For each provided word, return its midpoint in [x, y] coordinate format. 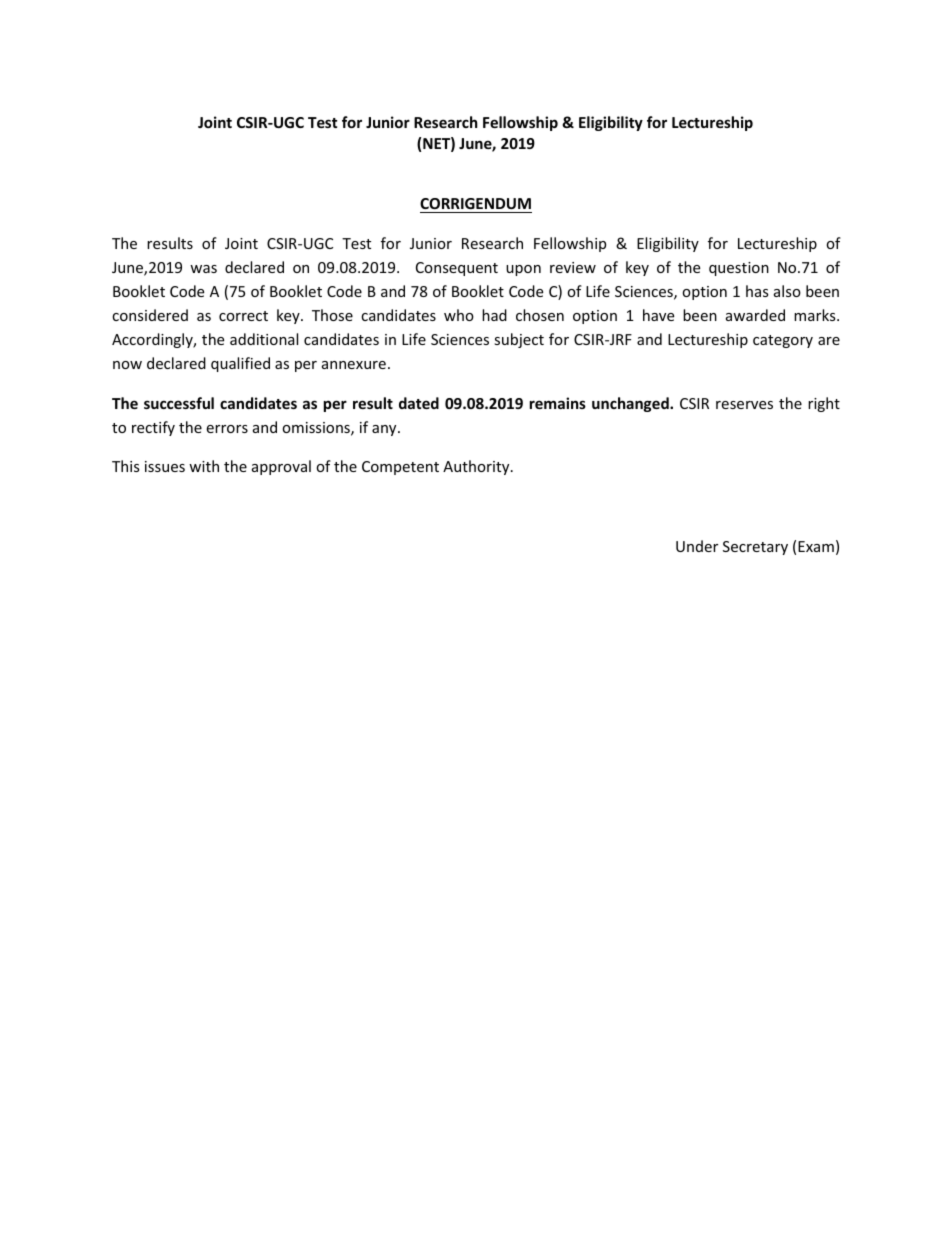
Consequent [457, 269]
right [824, 404]
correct [243, 316]
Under [697, 546]
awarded [755, 315]
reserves [744, 405]
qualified [240, 364]
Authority [477, 467]
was [203, 269]
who [459, 315]
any [385, 430]
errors [227, 429]
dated [419, 403]
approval [281, 467]
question [739, 269]
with [204, 466]
